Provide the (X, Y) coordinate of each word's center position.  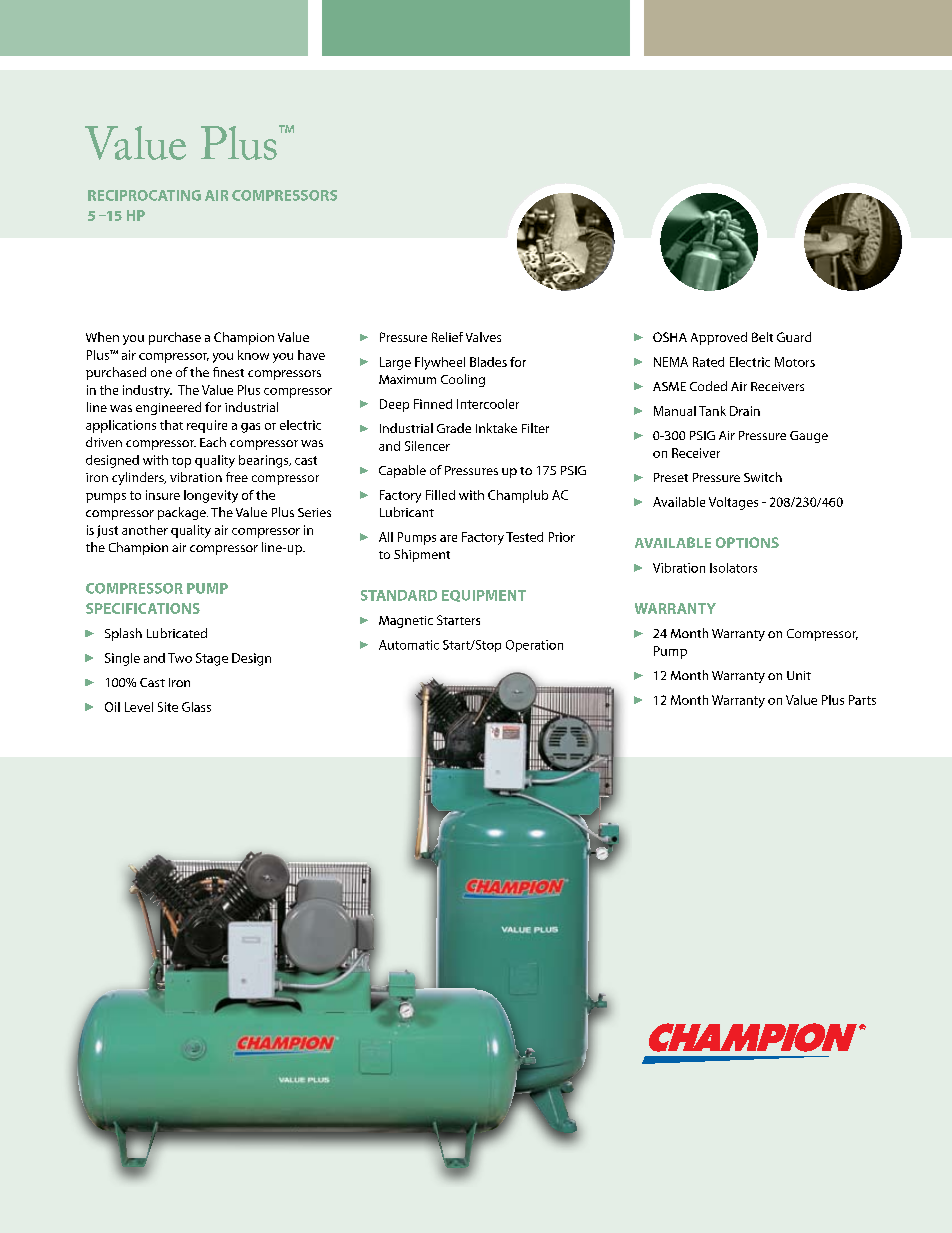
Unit (799, 675)
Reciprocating (144, 195)
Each (213, 442)
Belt (762, 337)
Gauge (809, 437)
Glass (196, 707)
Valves (483, 337)
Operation (534, 646)
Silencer (427, 446)
